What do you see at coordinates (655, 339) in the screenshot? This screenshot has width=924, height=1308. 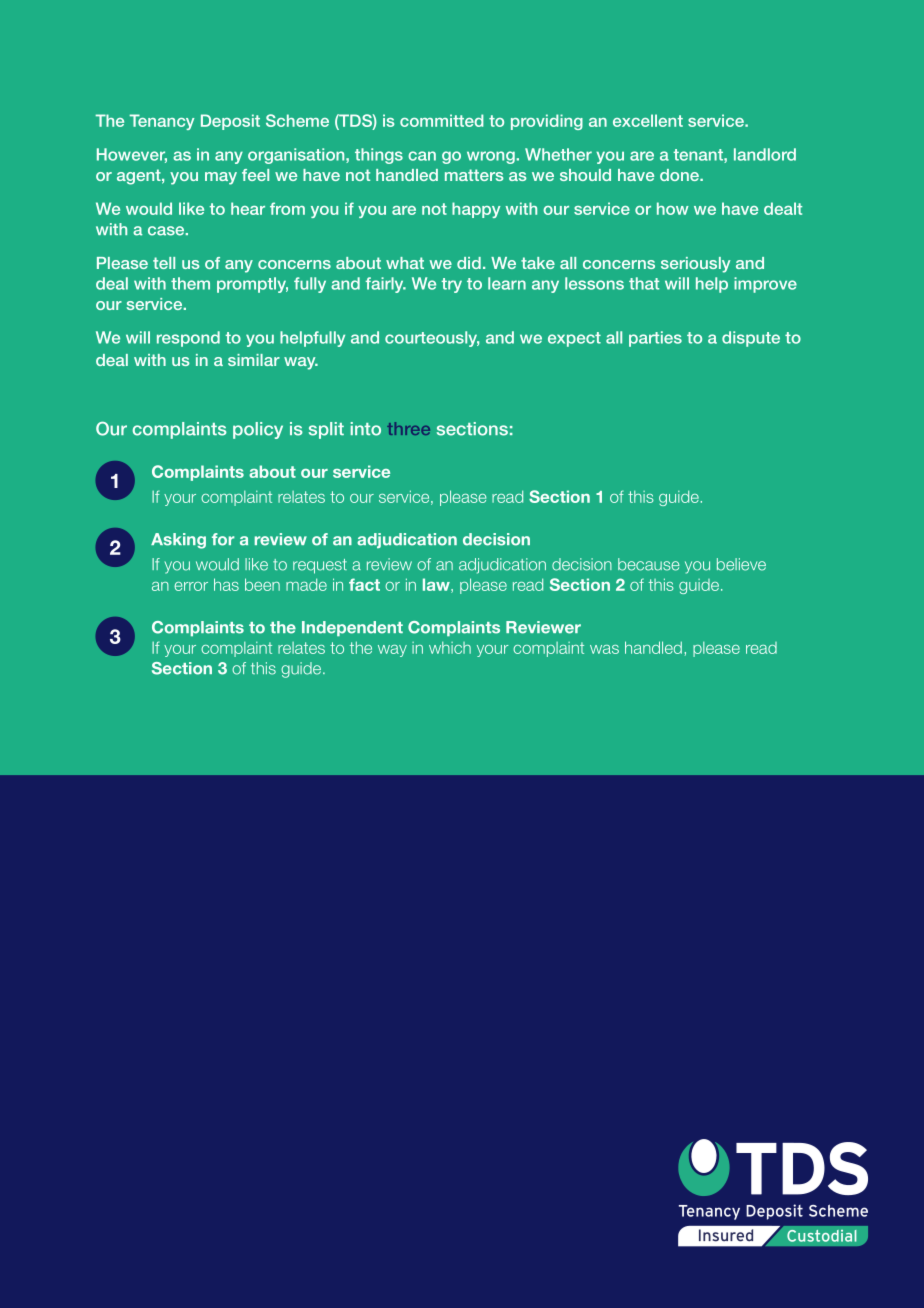 I see `parties` at bounding box center [655, 339].
